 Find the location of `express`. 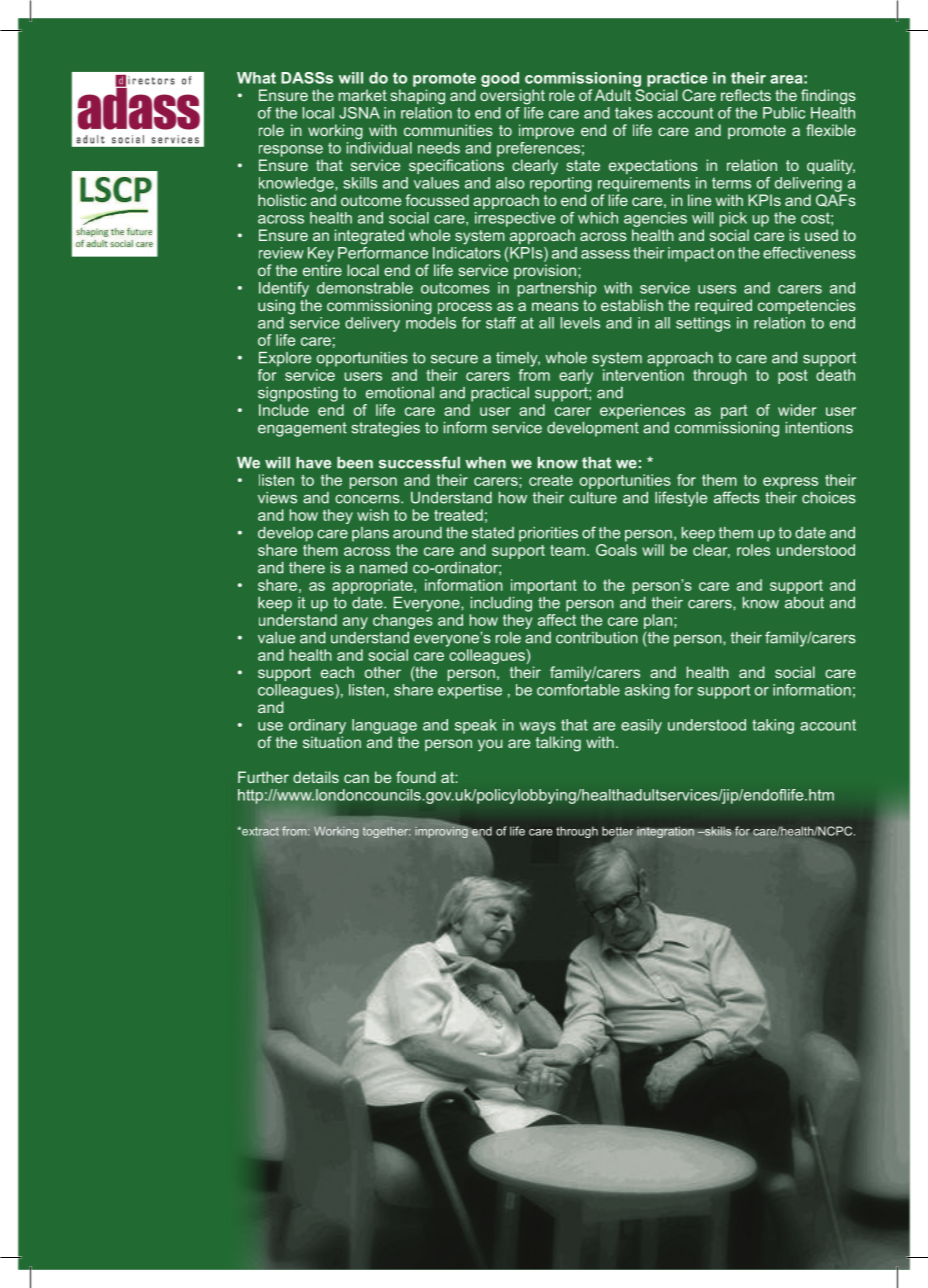

express is located at coordinates (790, 483).
